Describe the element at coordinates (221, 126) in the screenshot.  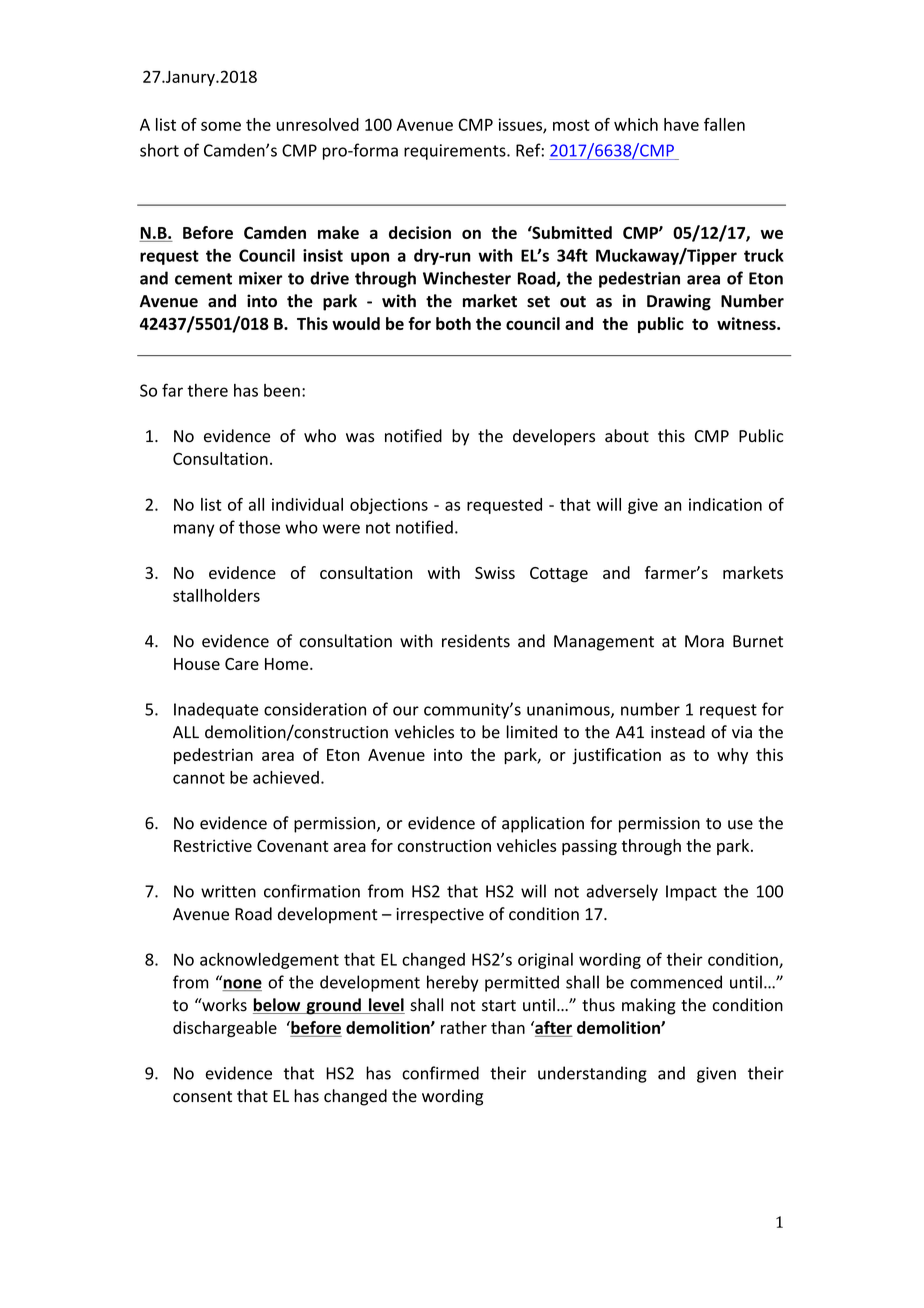
I see `some` at that location.
